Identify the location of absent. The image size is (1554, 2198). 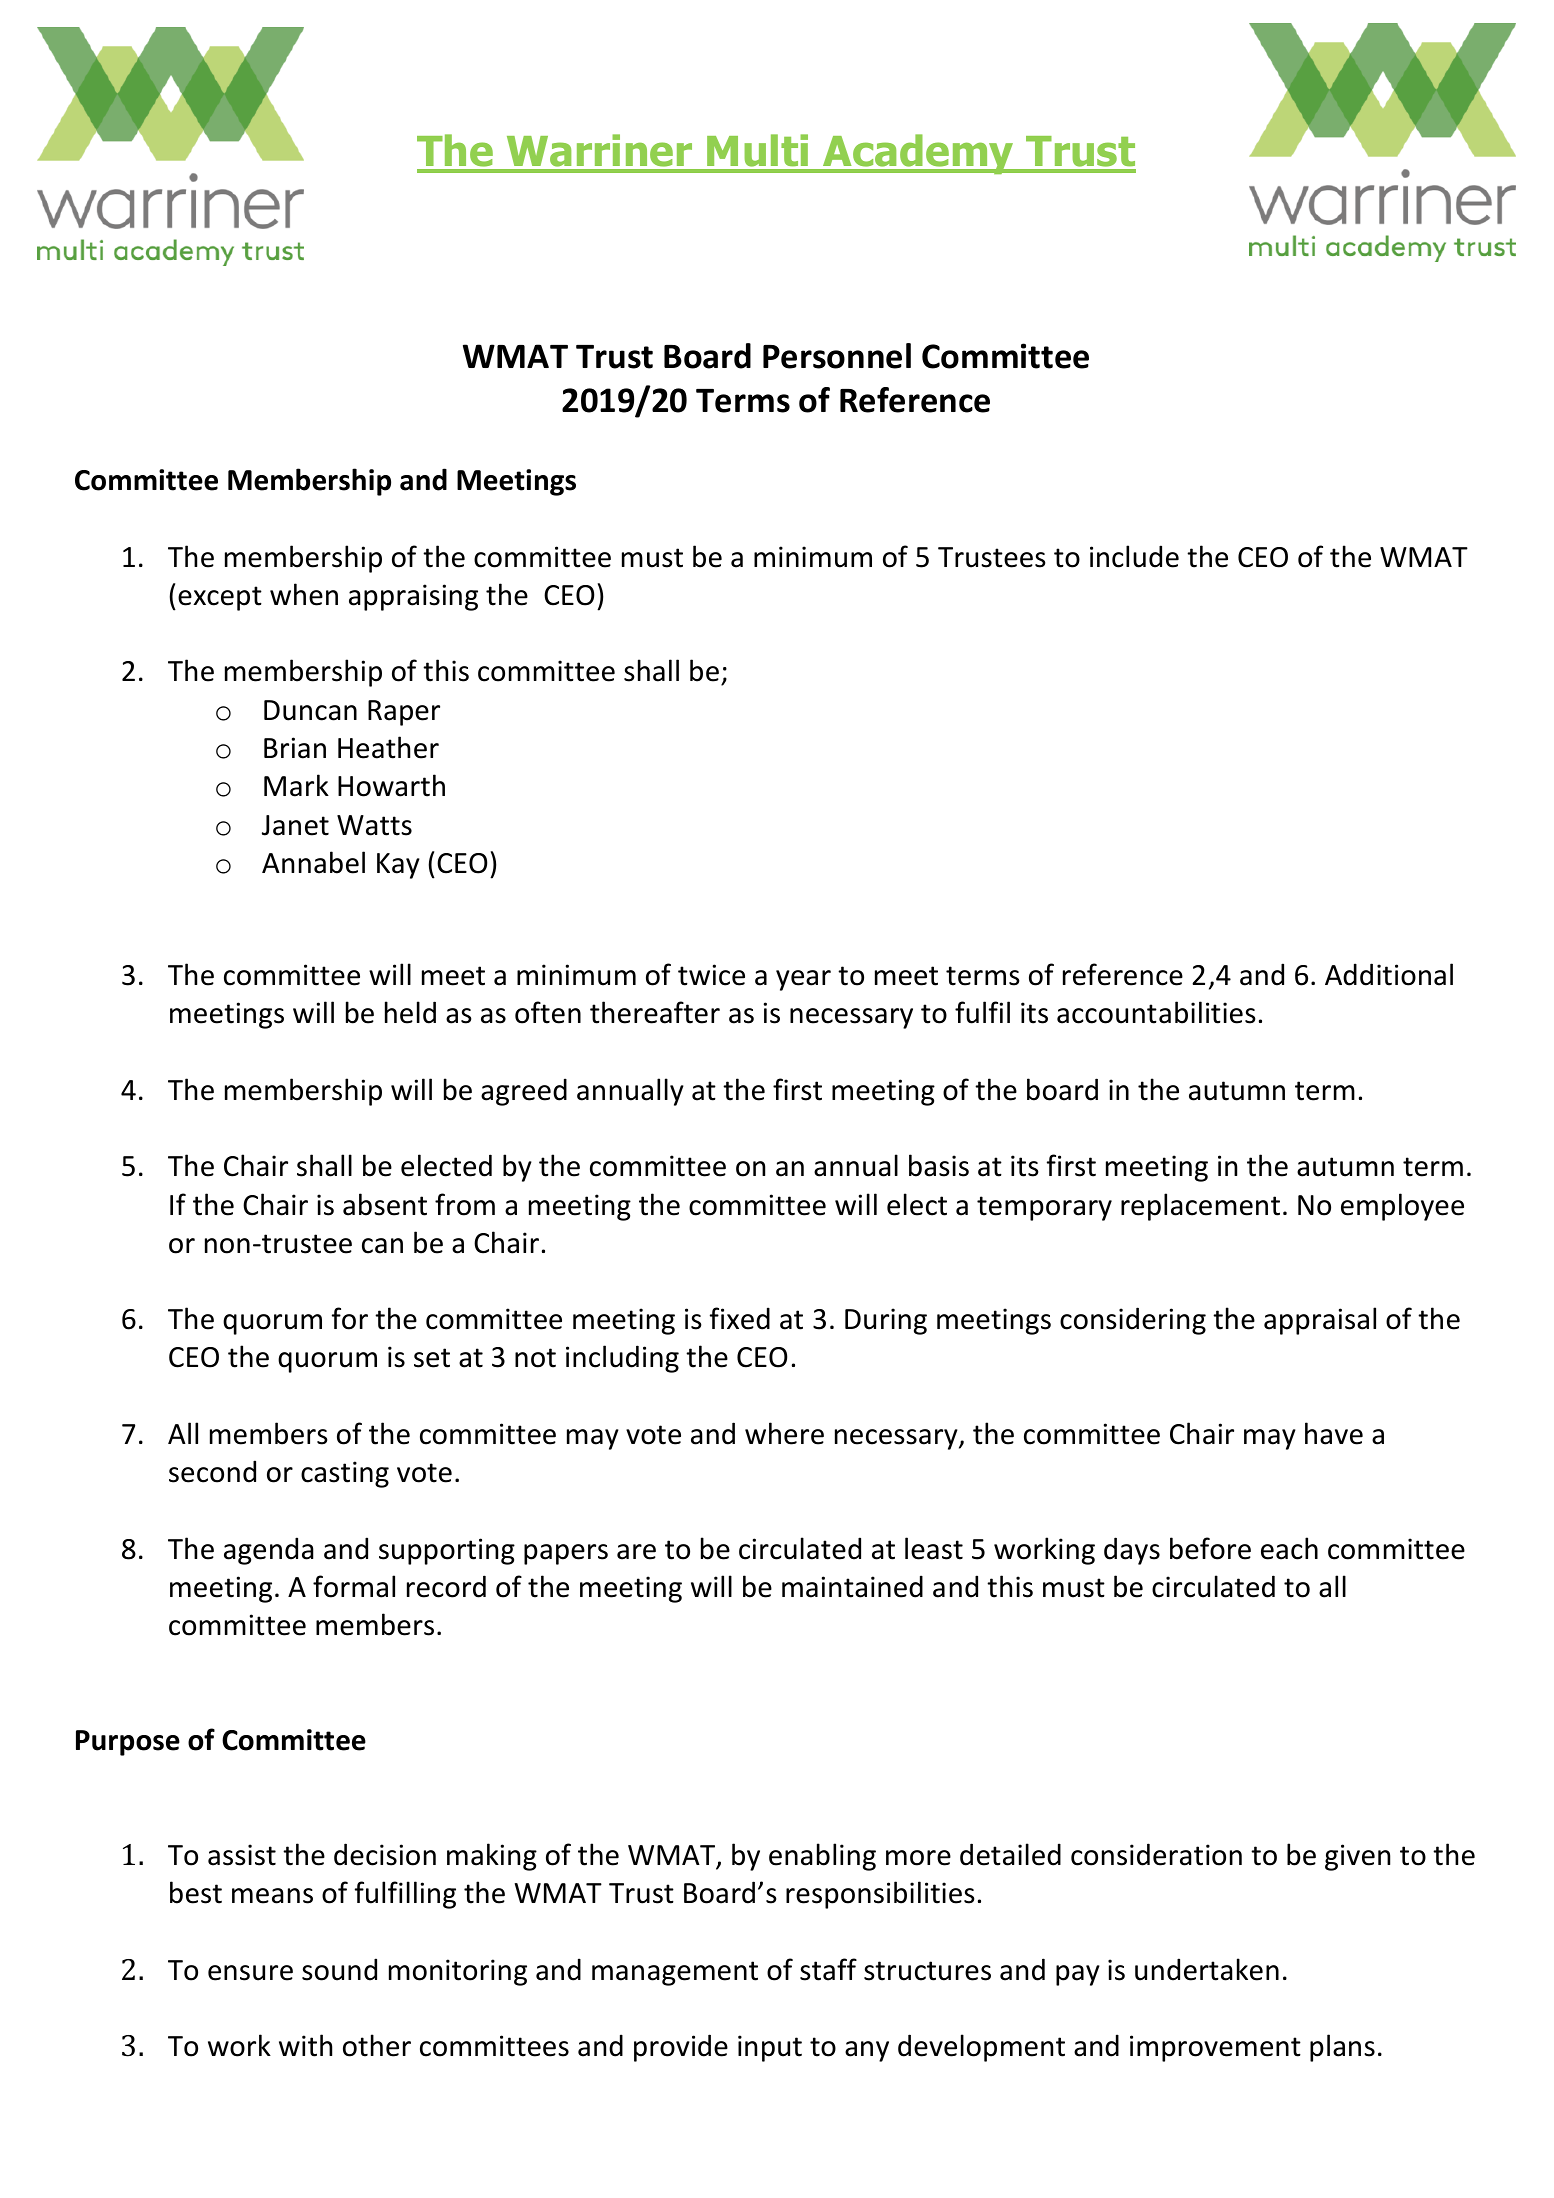
(385, 1204).
